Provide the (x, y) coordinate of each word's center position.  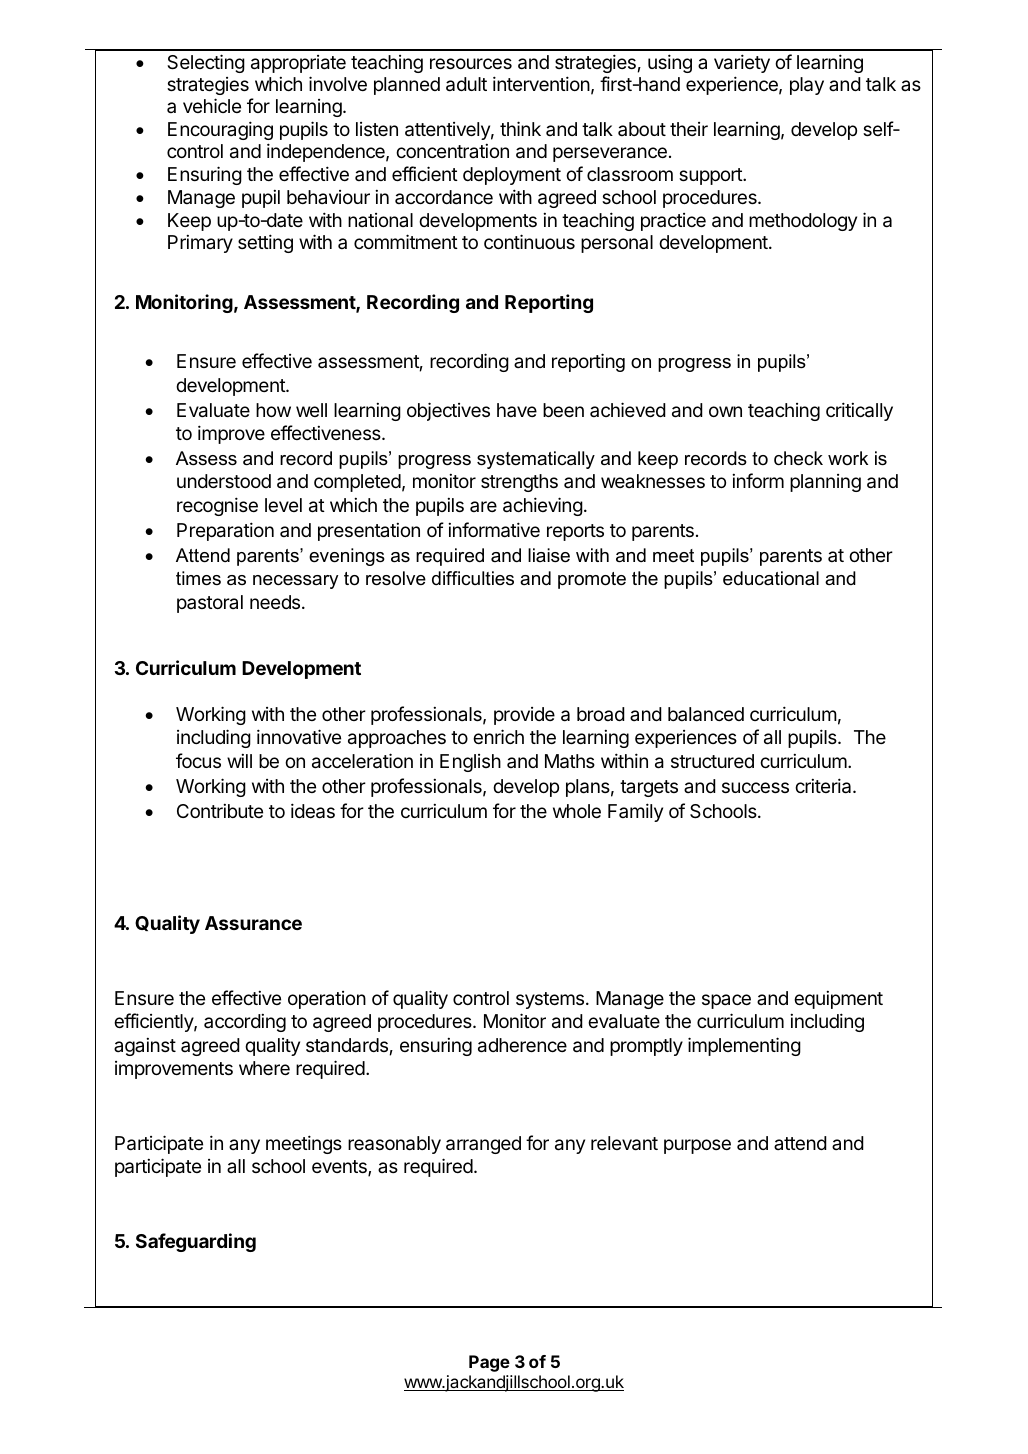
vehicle (212, 105)
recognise (217, 506)
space (726, 1001)
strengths (519, 483)
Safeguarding (196, 1242)
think (520, 128)
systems (550, 1000)
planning (825, 483)
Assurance (253, 923)
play (807, 86)
